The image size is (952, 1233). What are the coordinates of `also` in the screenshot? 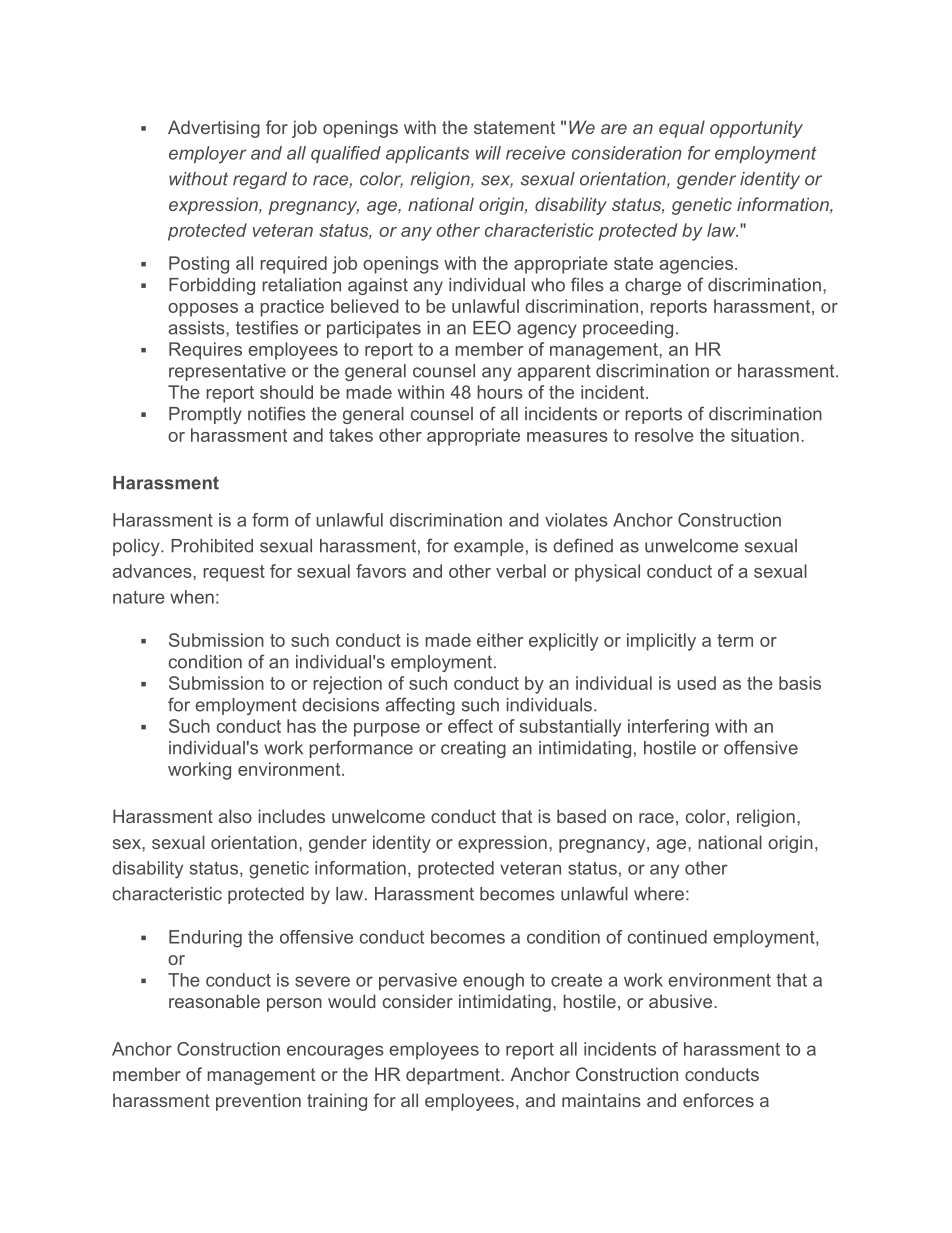 It's located at (235, 816).
